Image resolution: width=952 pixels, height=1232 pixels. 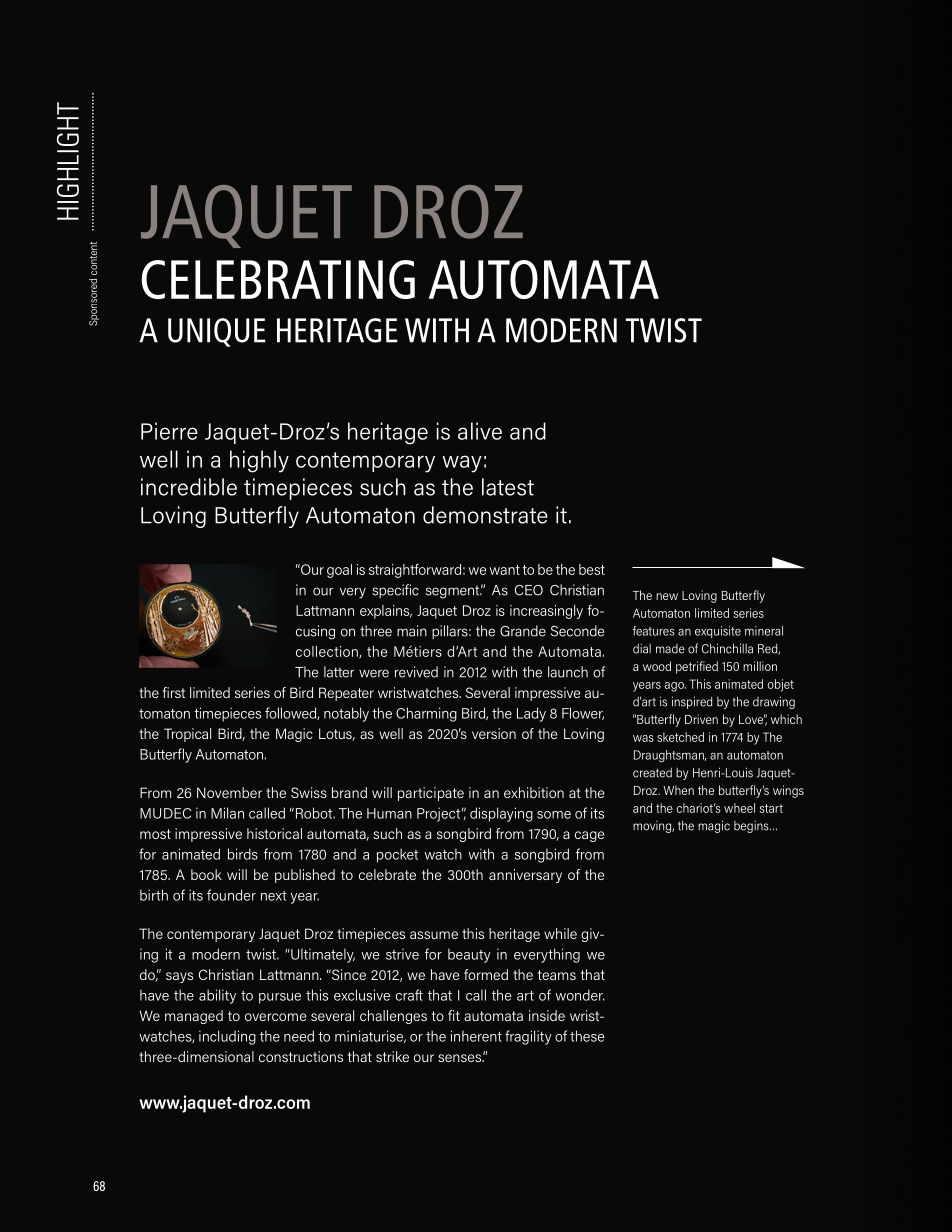 What do you see at coordinates (667, 596) in the screenshot?
I see `new` at bounding box center [667, 596].
